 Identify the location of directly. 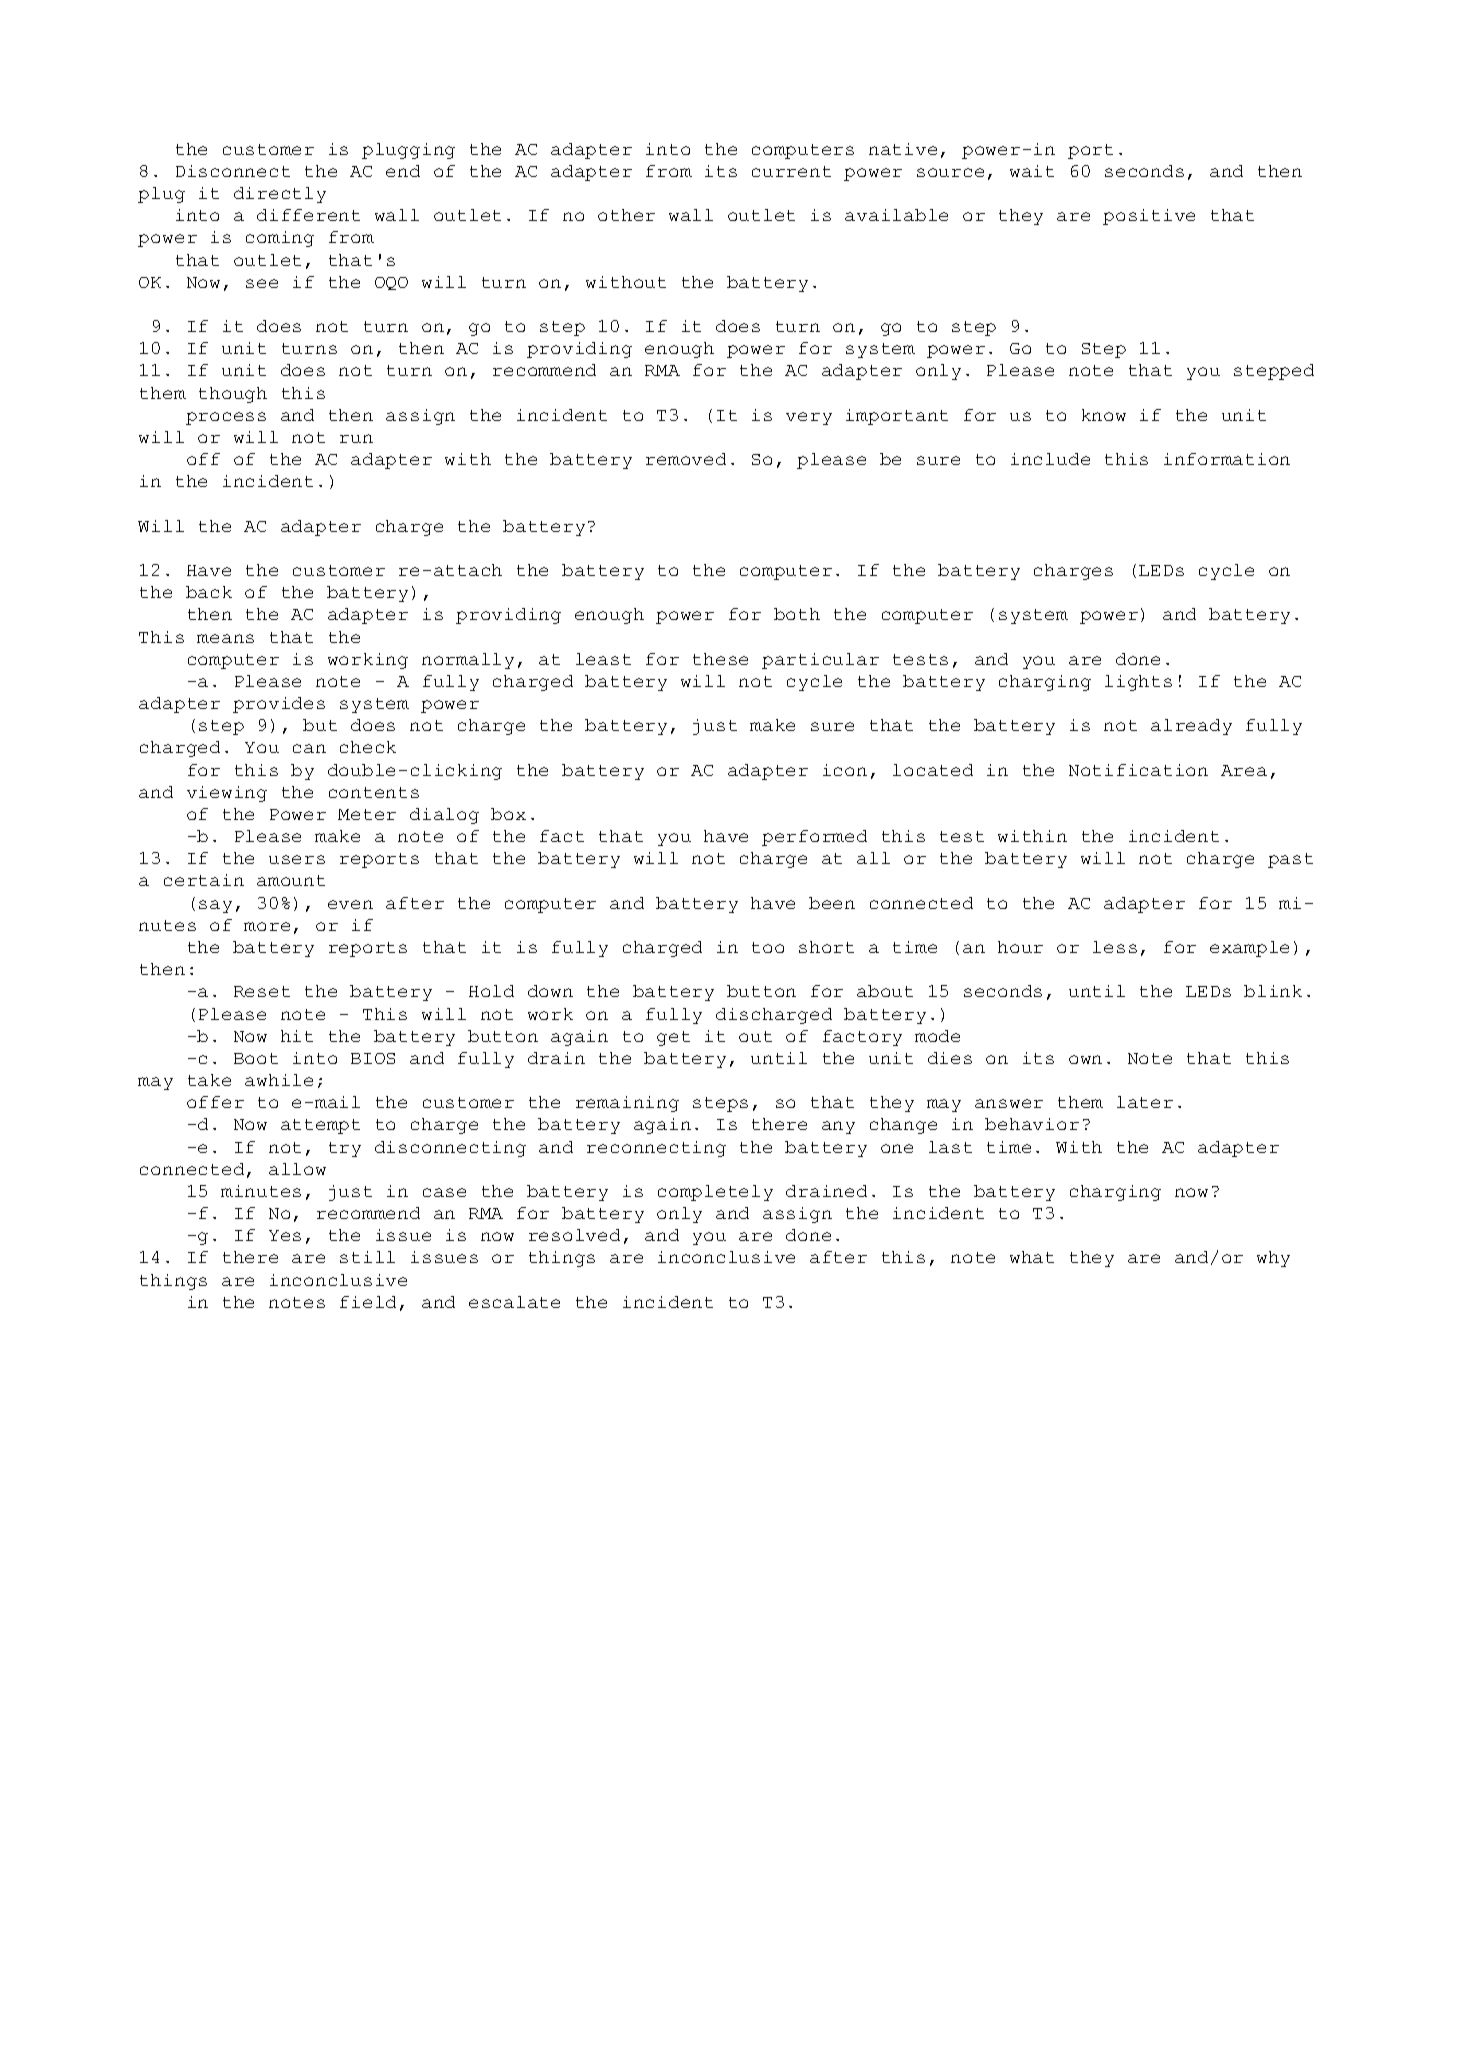
(280, 195).
